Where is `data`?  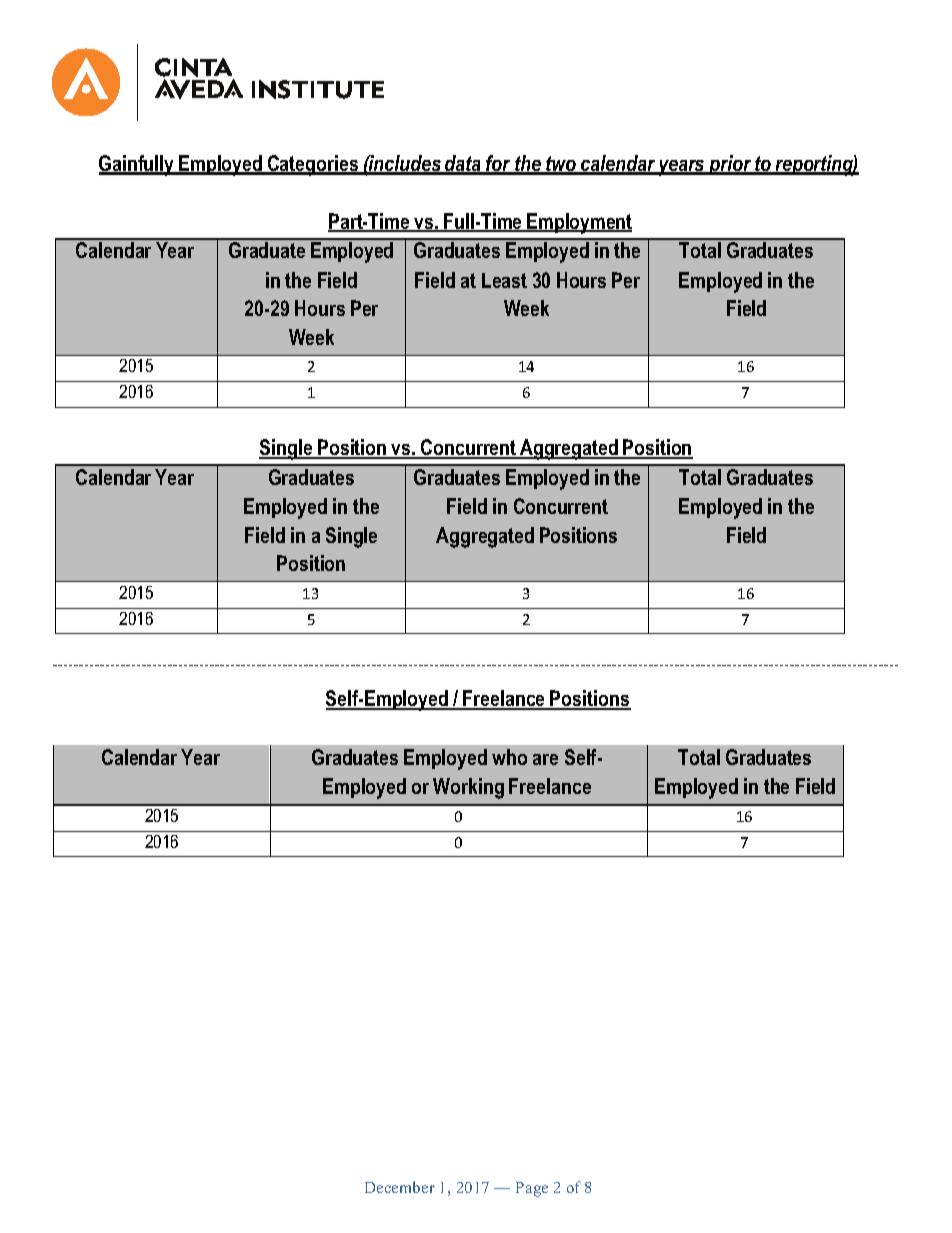 data is located at coordinates (463, 164).
